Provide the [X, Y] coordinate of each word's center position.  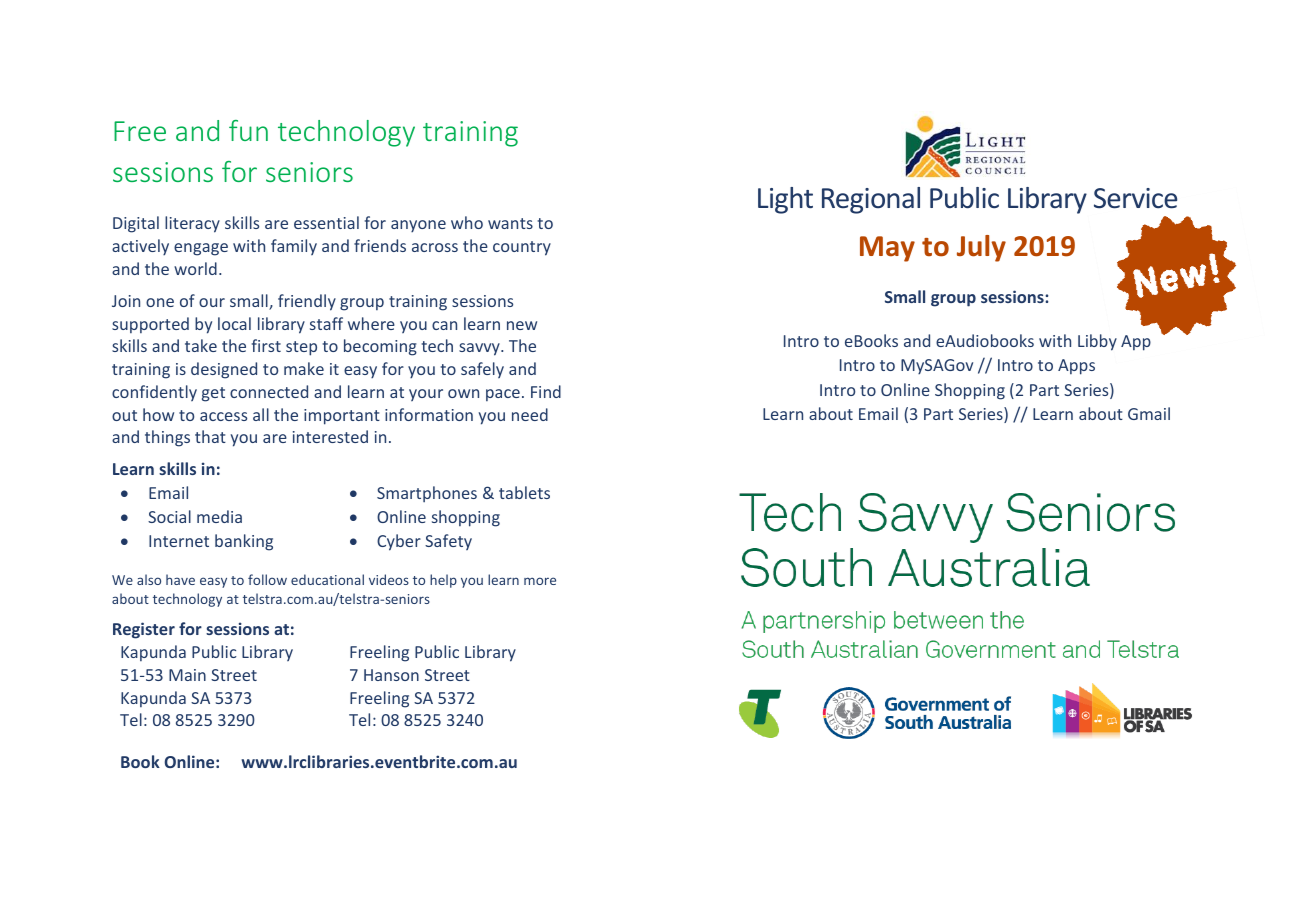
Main [187, 675]
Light [785, 200]
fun [248, 130]
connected [269, 391]
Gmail [1149, 413]
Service [1135, 198]
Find [546, 391]
